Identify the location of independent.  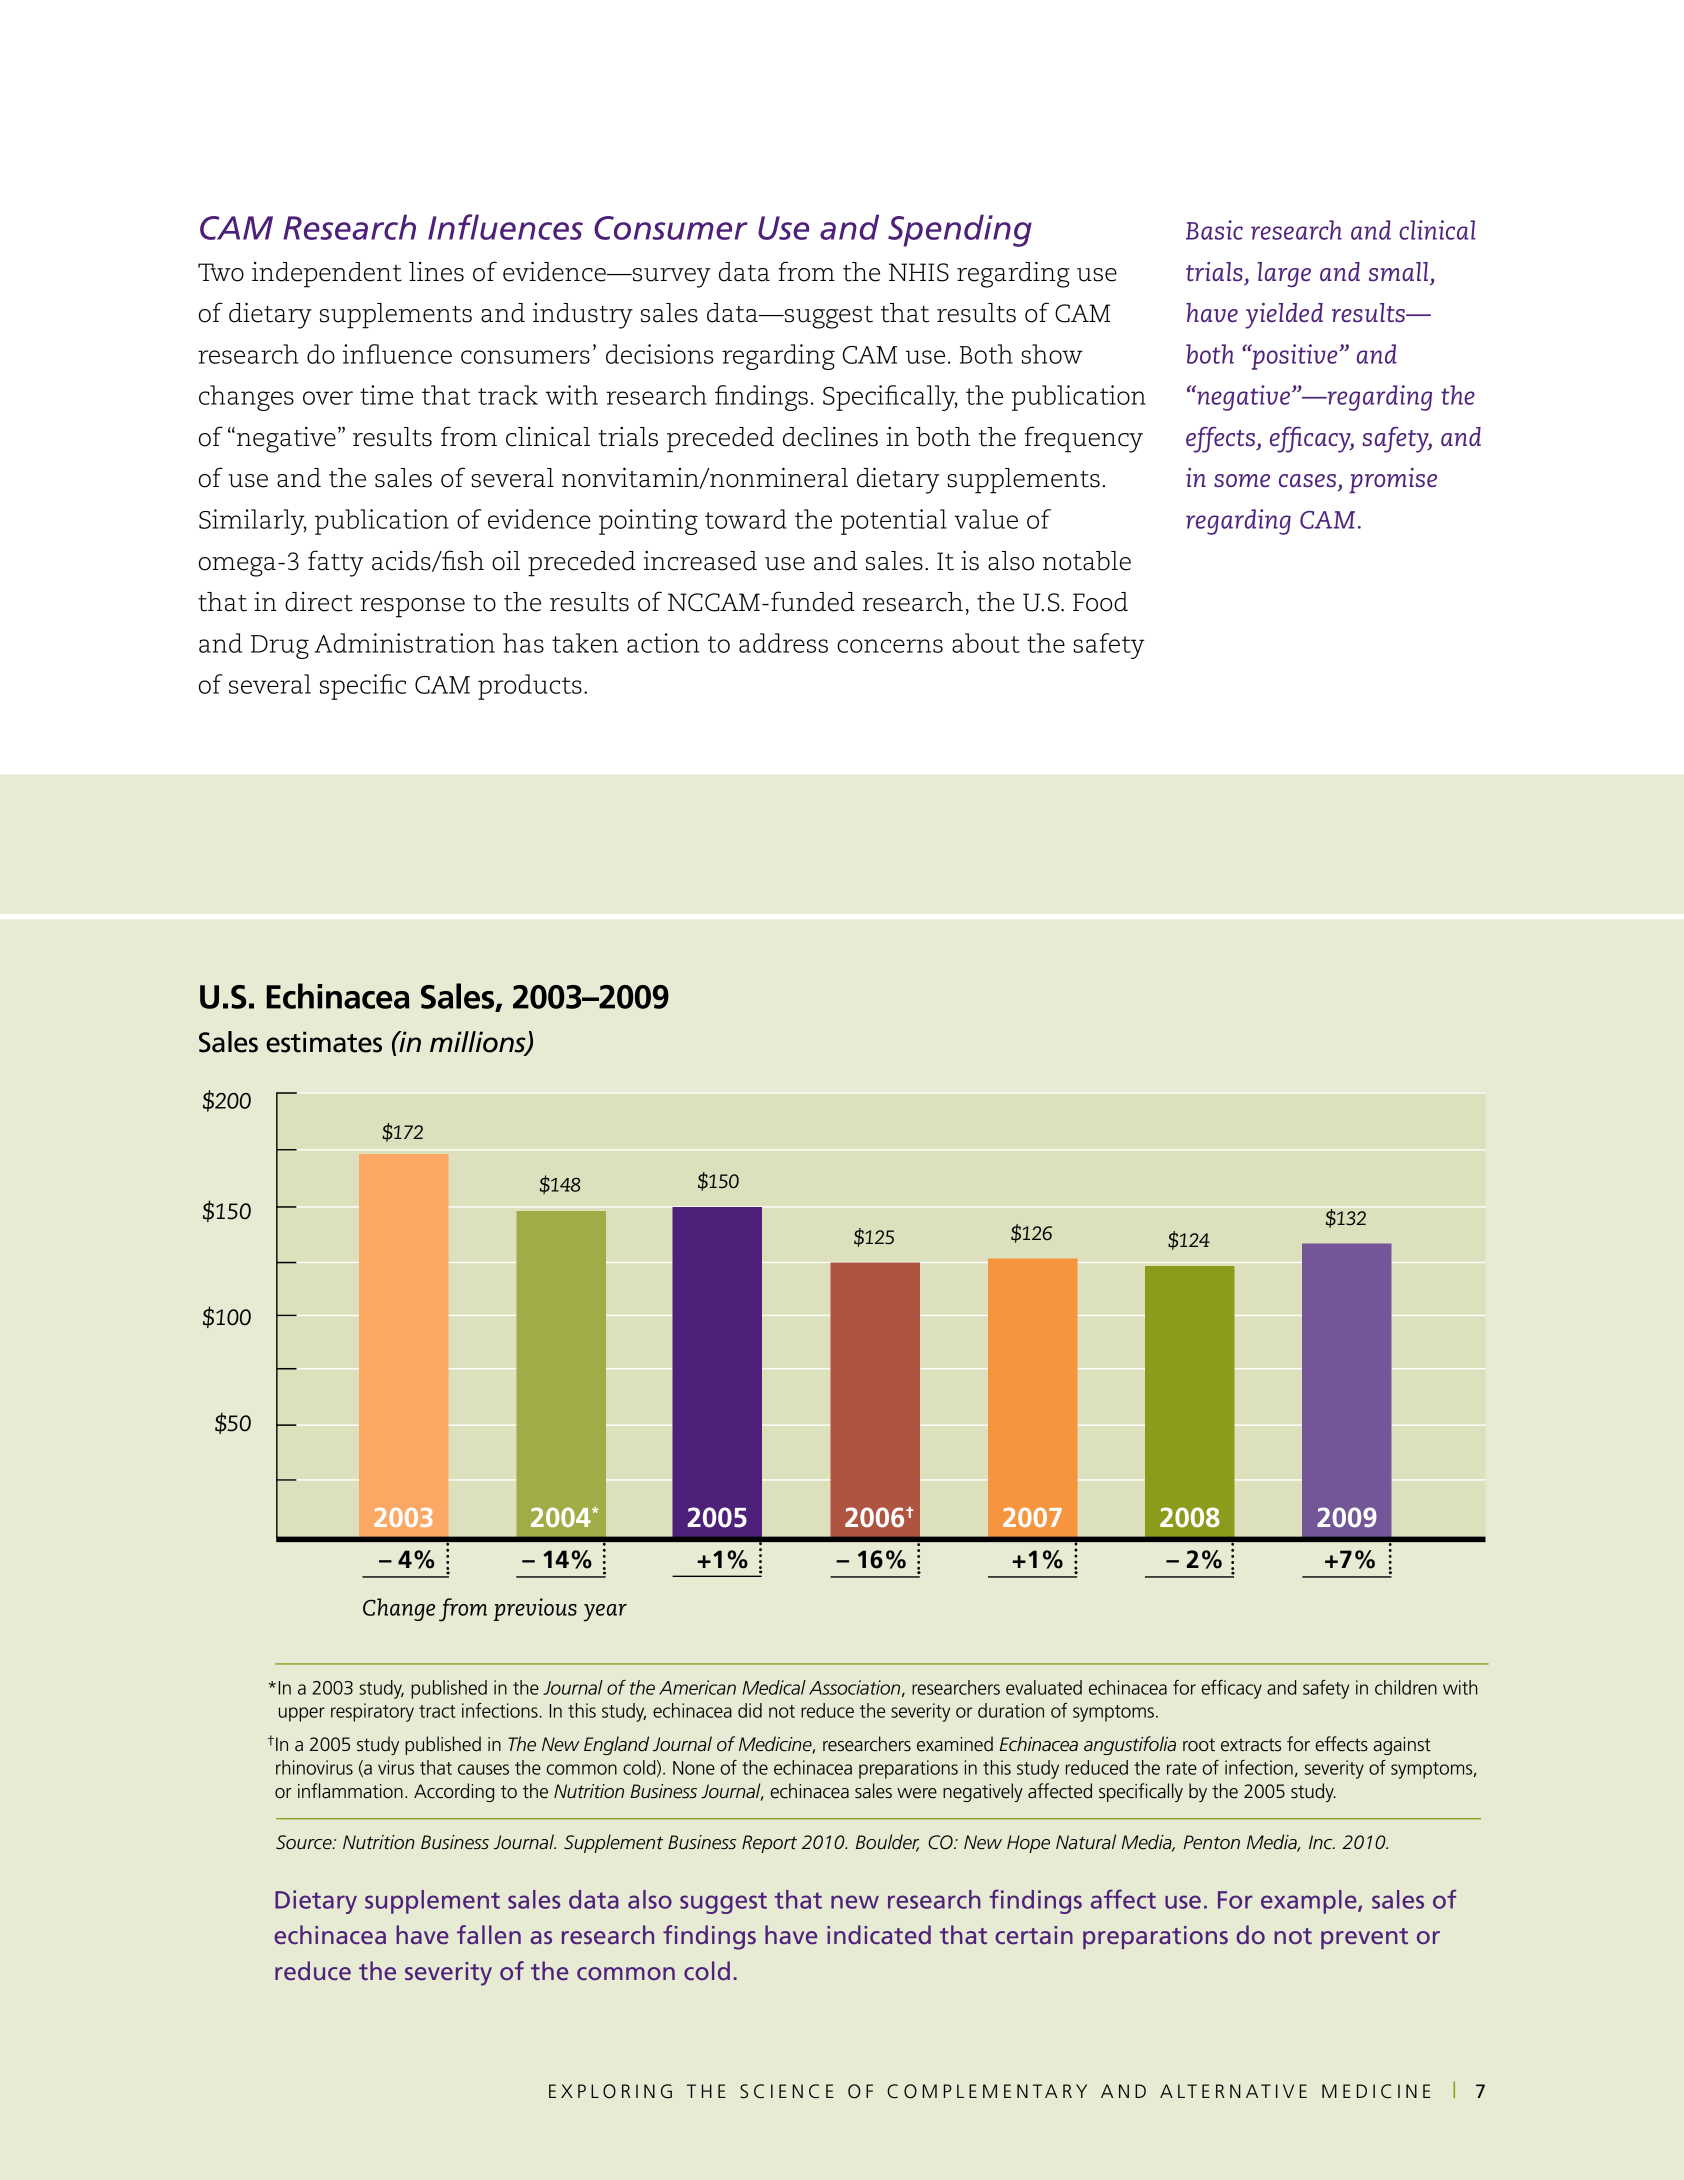
(327, 275).
